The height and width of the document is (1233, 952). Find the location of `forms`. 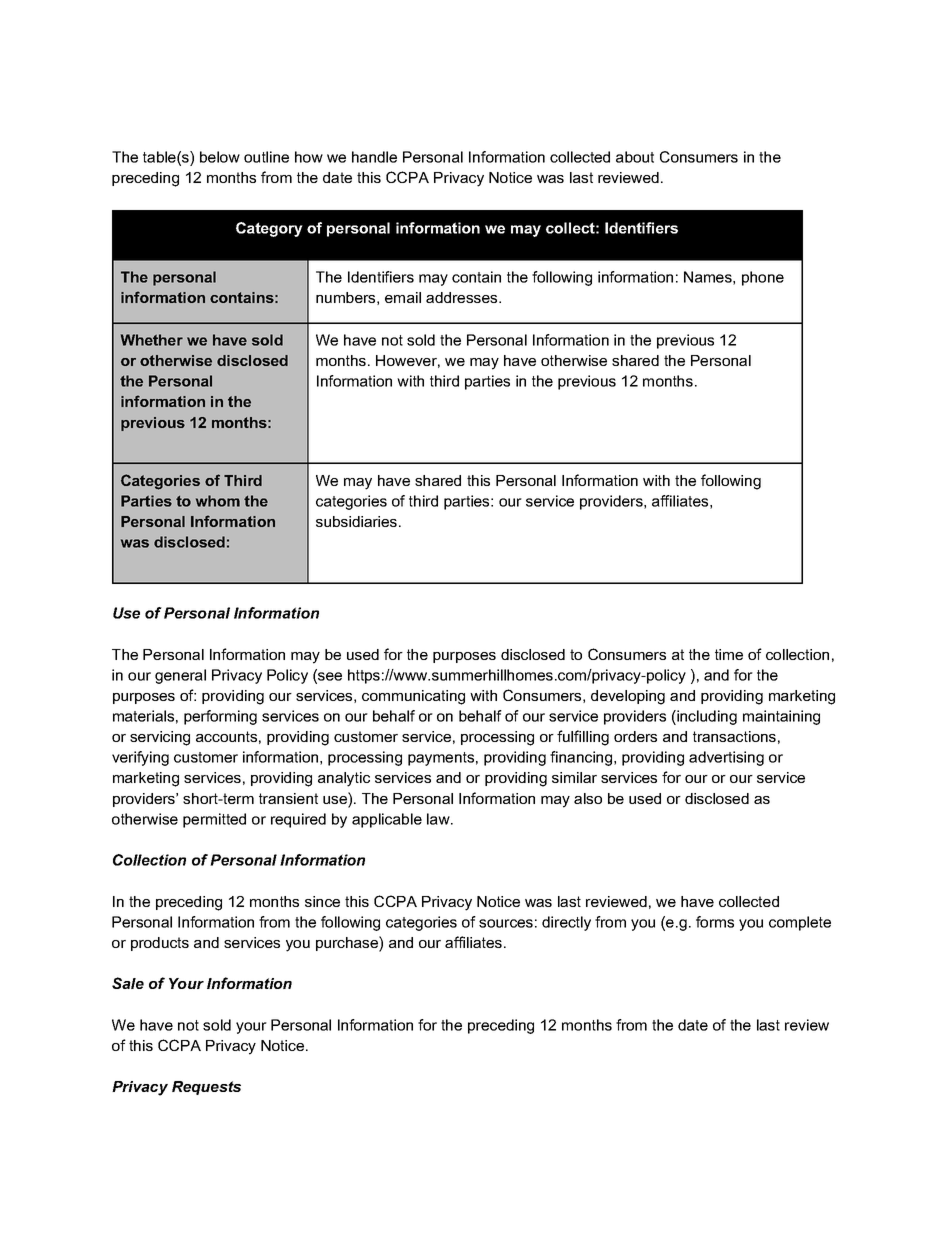

forms is located at coordinates (715, 922).
